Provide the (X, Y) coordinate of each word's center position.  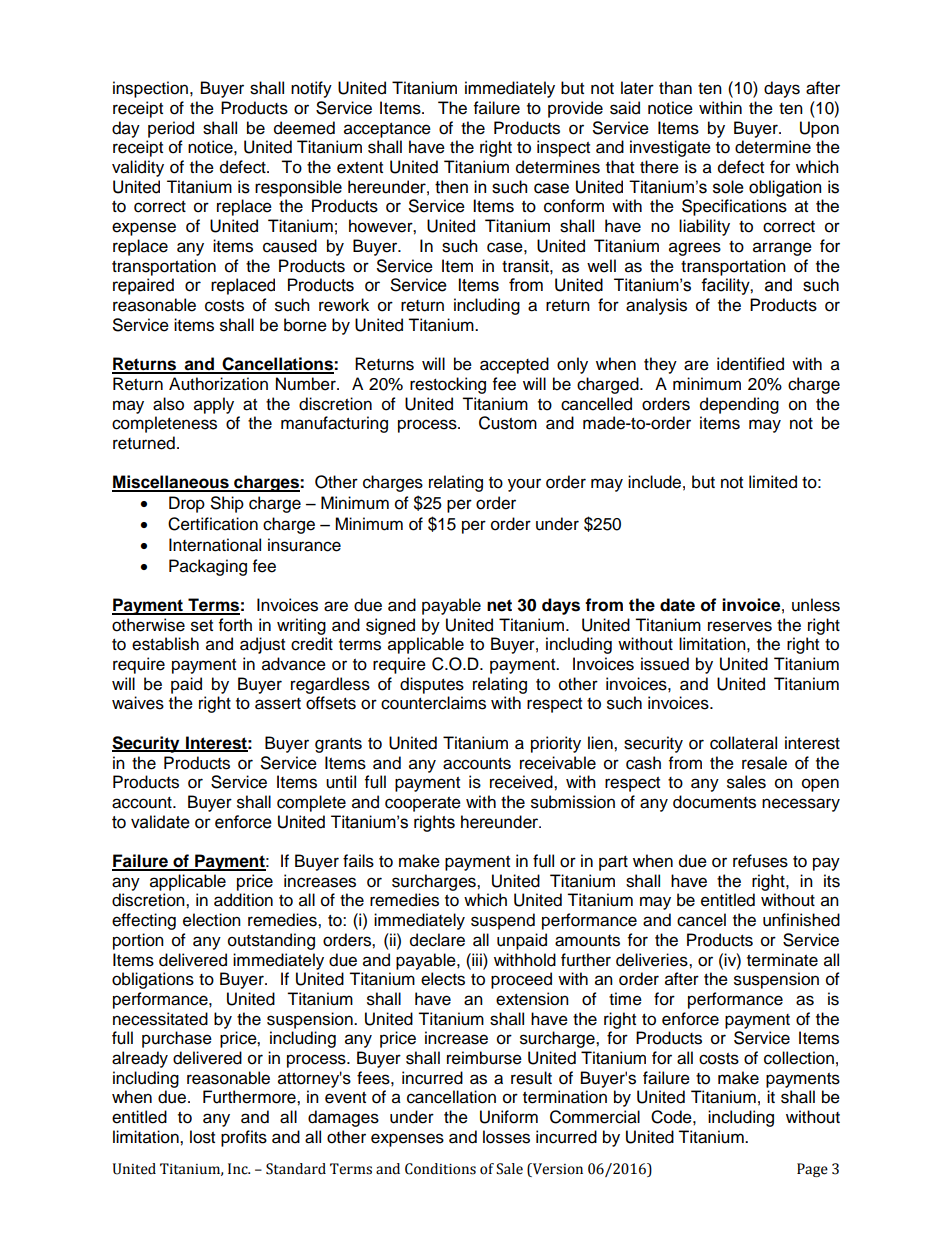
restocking (448, 385)
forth (235, 625)
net (499, 605)
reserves (740, 626)
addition (243, 900)
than (675, 88)
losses (506, 1137)
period (171, 129)
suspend (503, 921)
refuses (760, 861)
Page (812, 1170)
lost (202, 1137)
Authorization (218, 384)
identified (750, 364)
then (451, 187)
